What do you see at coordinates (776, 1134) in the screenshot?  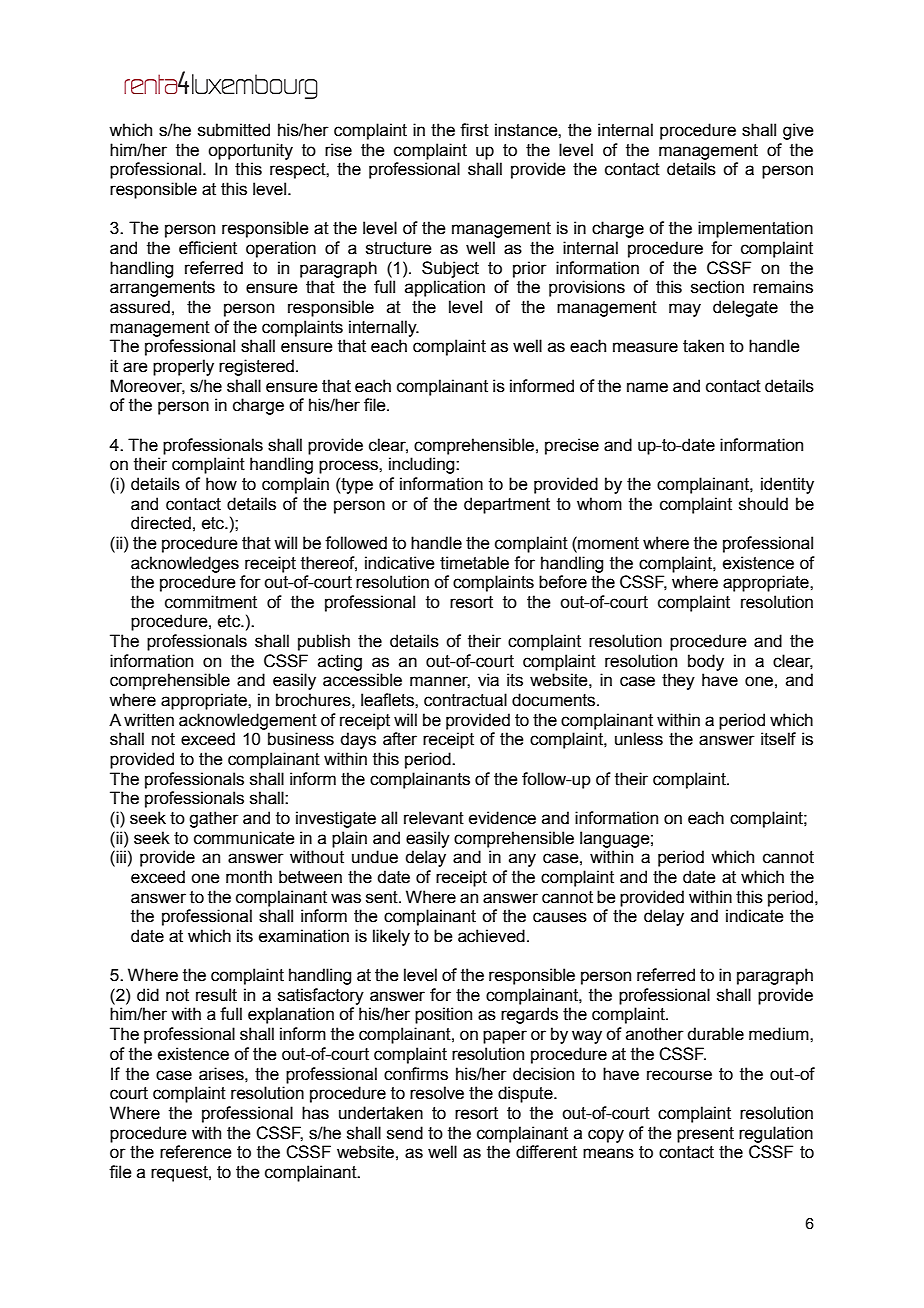 I see `regulation` at bounding box center [776, 1134].
